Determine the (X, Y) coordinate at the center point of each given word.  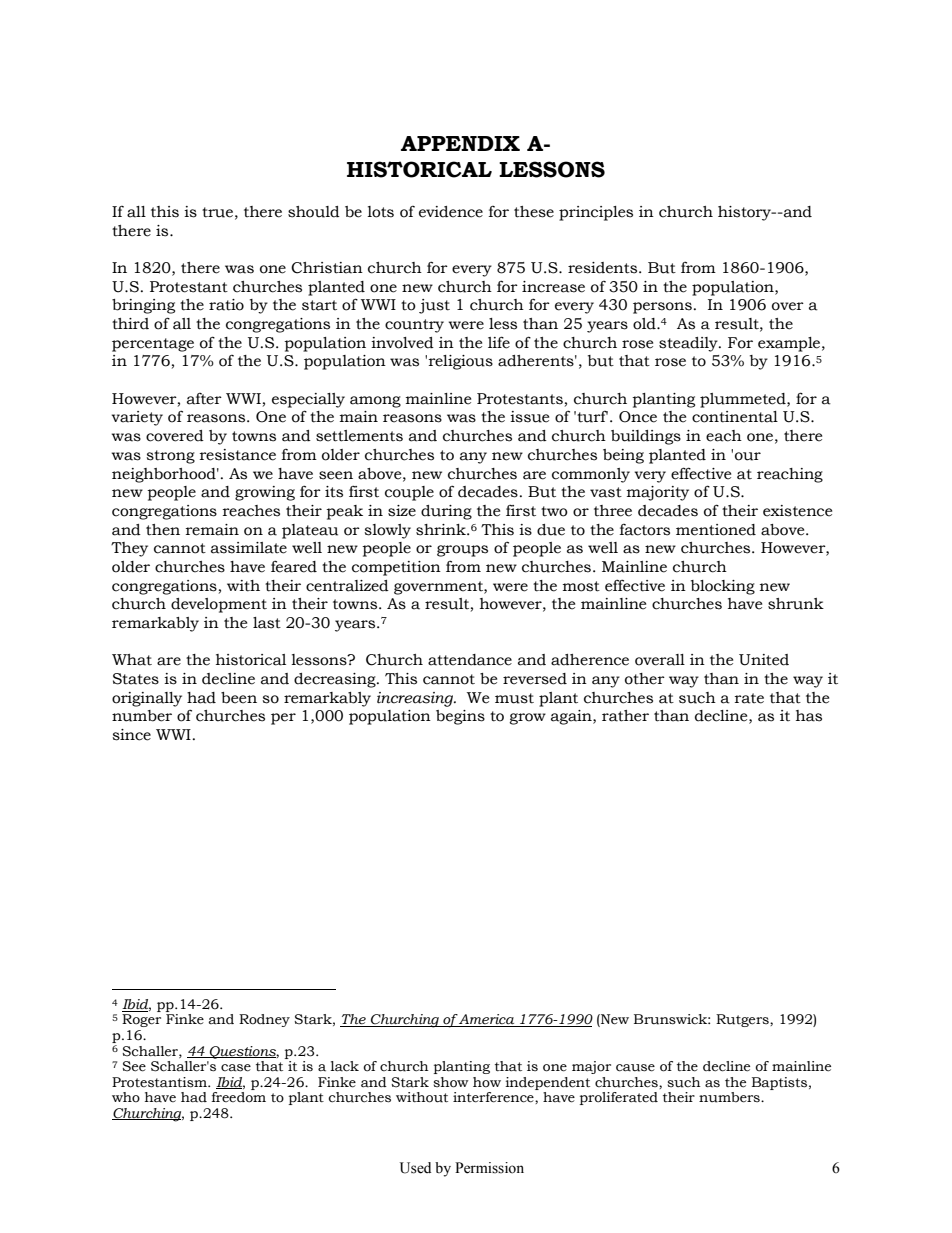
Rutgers (743, 1020)
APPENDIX (460, 143)
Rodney (264, 1020)
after (204, 399)
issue (529, 417)
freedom (238, 1097)
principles (596, 213)
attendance (470, 660)
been (239, 698)
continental (735, 417)
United (764, 660)
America (487, 1020)
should (314, 212)
